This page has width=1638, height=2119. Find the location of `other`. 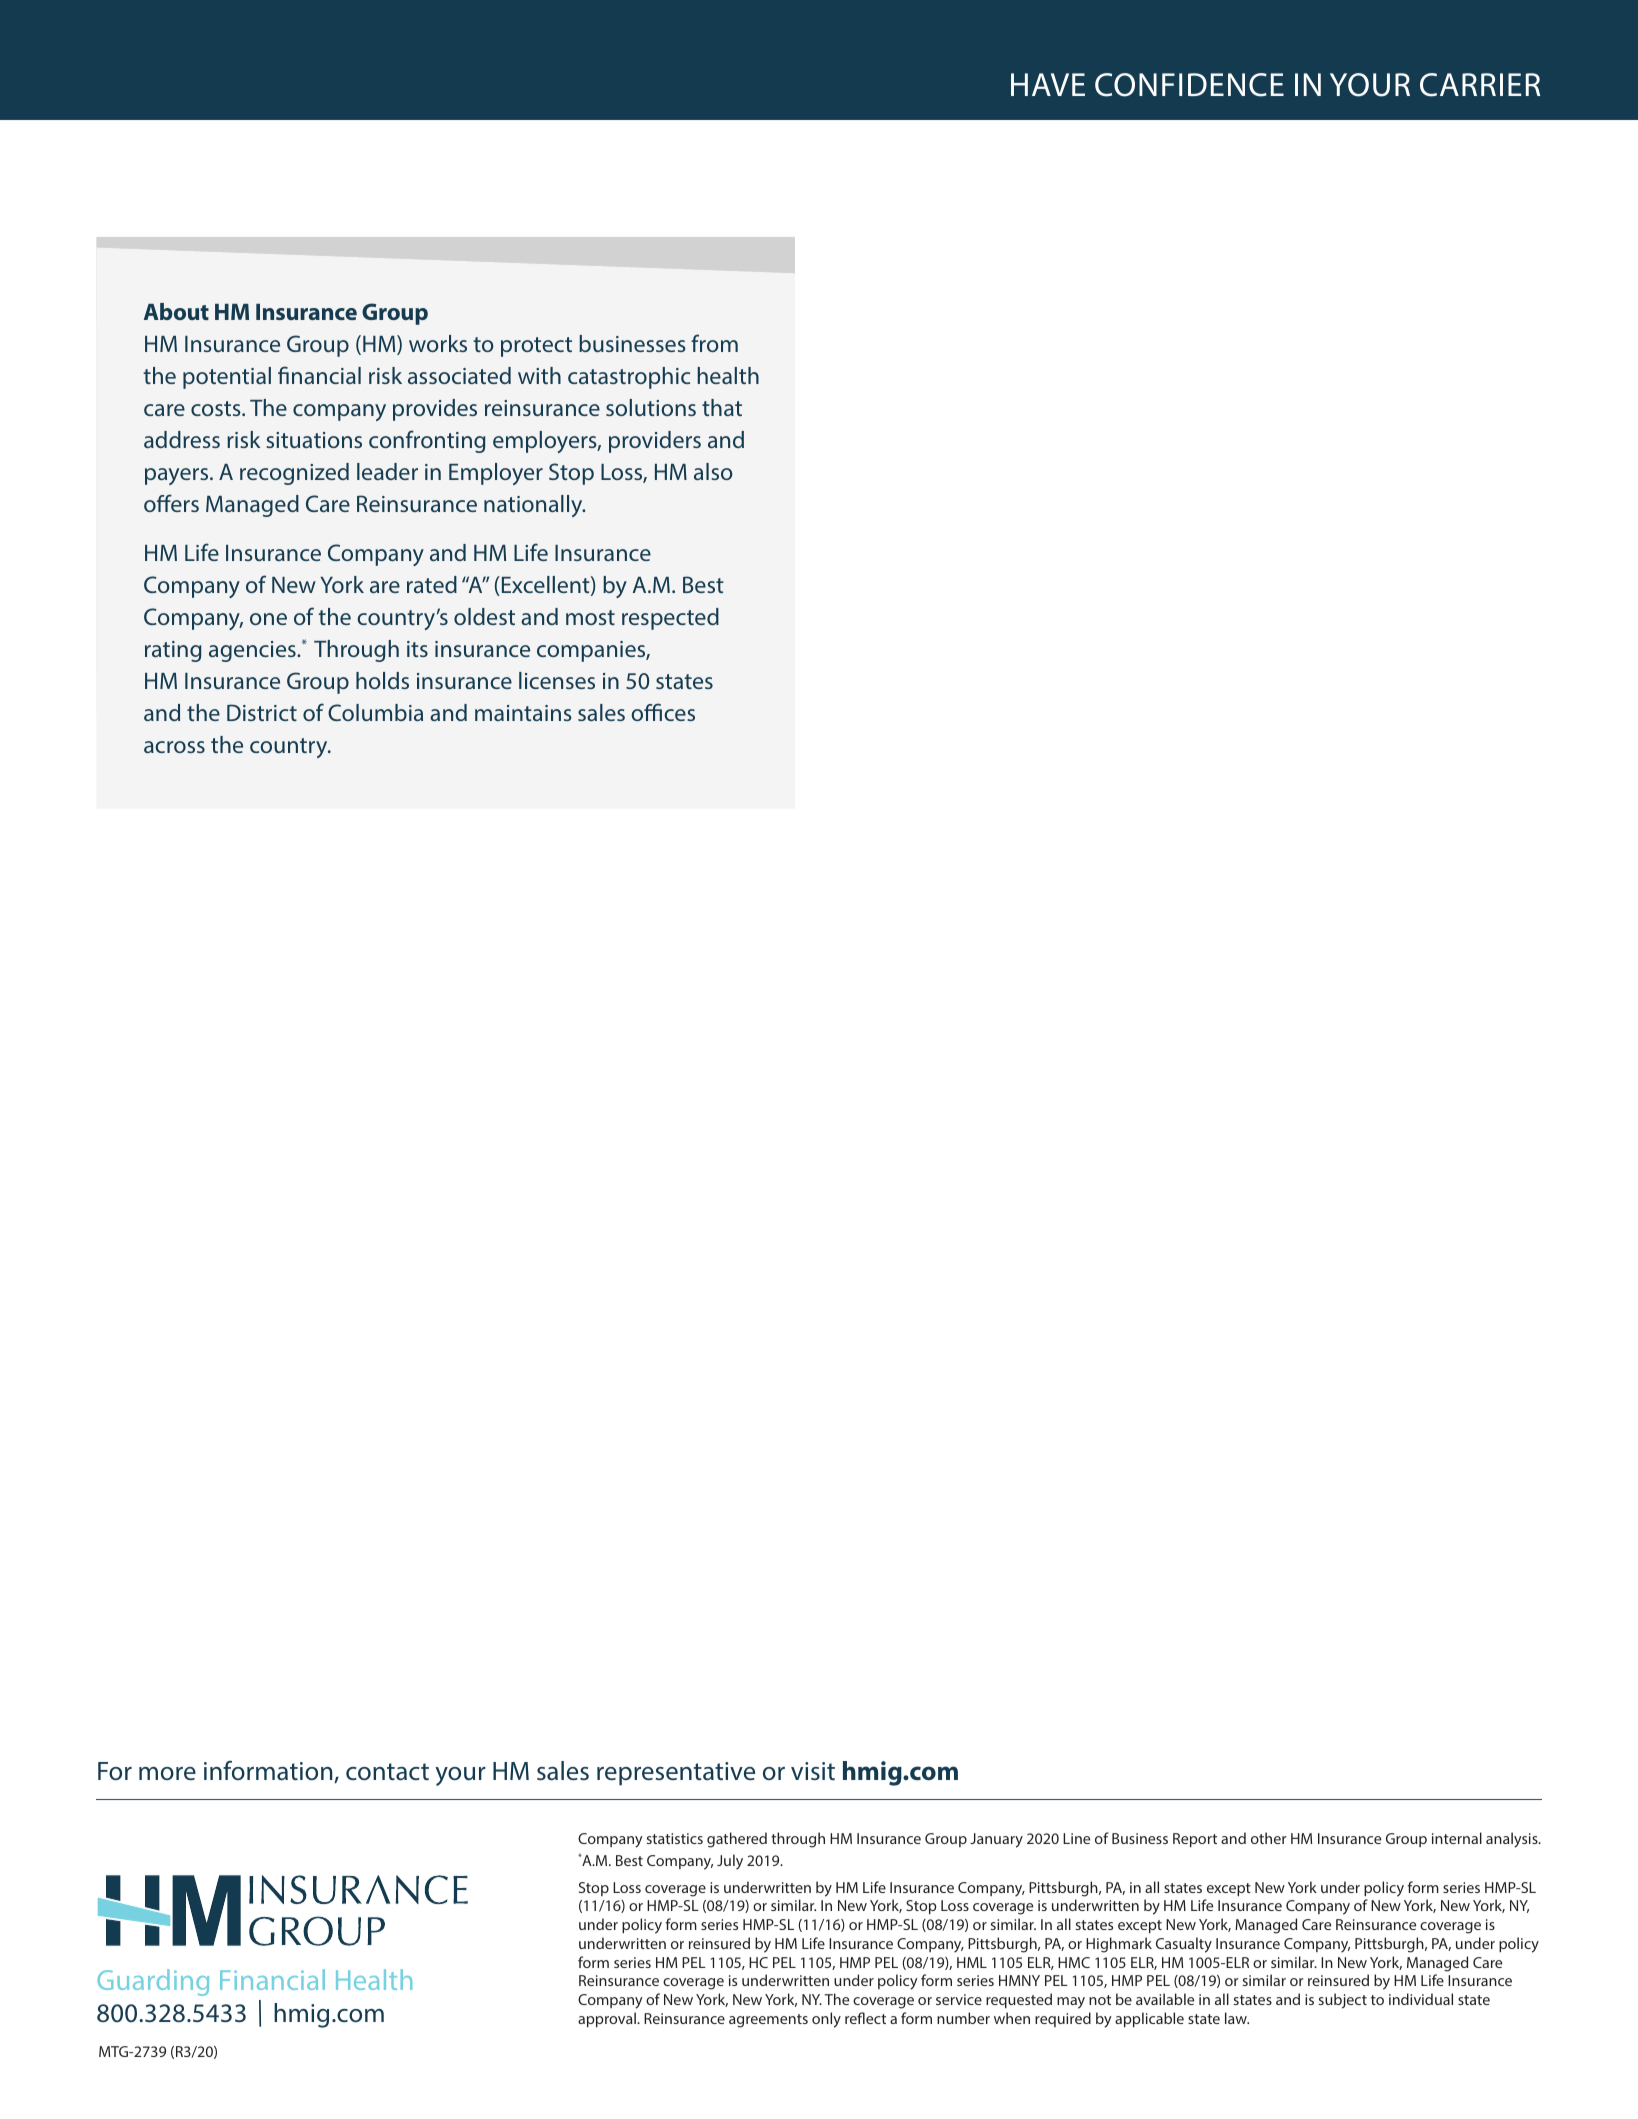

other is located at coordinates (1269, 1838).
